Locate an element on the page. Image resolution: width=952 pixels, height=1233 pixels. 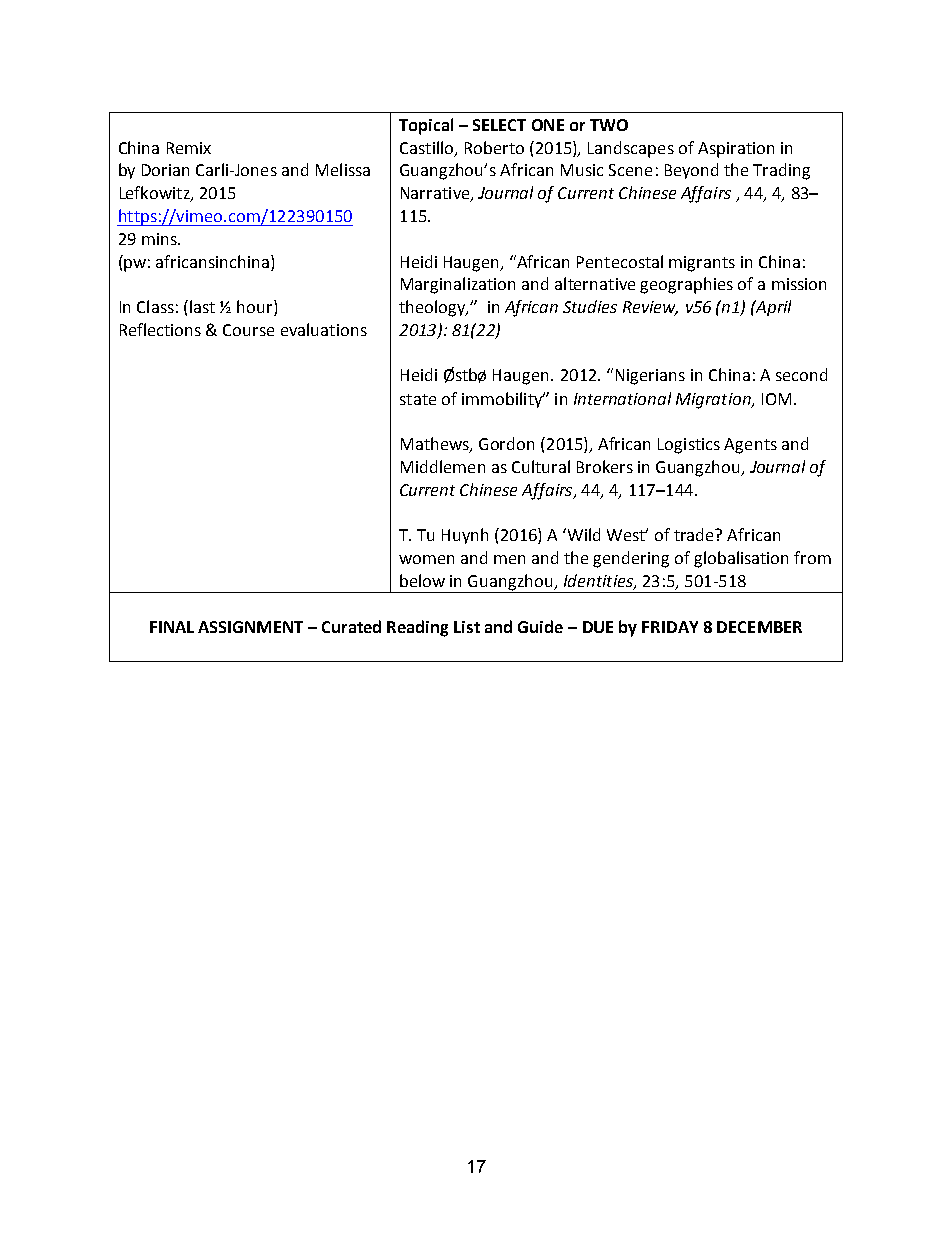
Remix is located at coordinates (189, 148).
